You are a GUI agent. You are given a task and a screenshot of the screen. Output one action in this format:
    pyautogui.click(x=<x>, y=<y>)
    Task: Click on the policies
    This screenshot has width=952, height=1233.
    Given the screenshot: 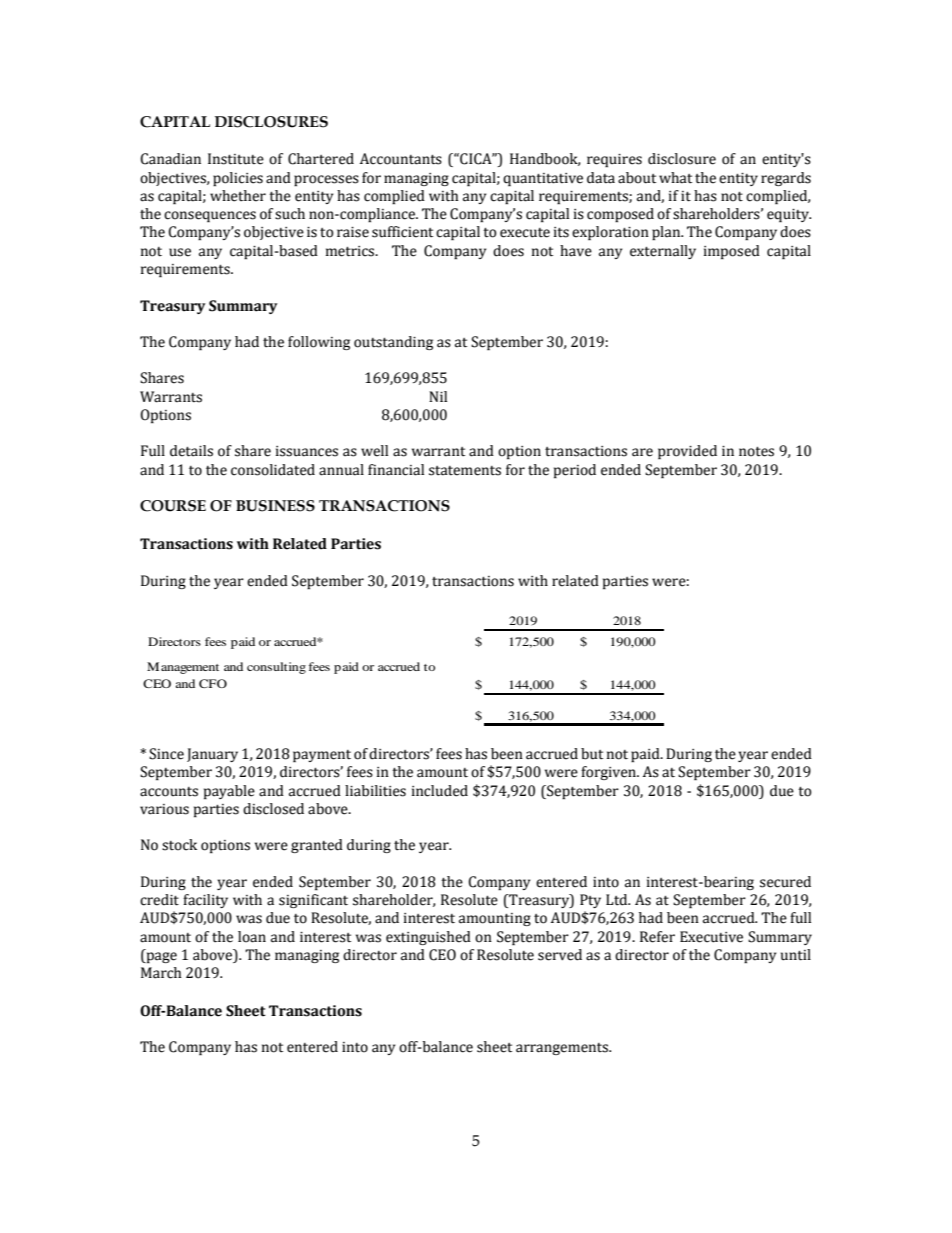 What is the action you would take?
    pyautogui.click(x=238, y=179)
